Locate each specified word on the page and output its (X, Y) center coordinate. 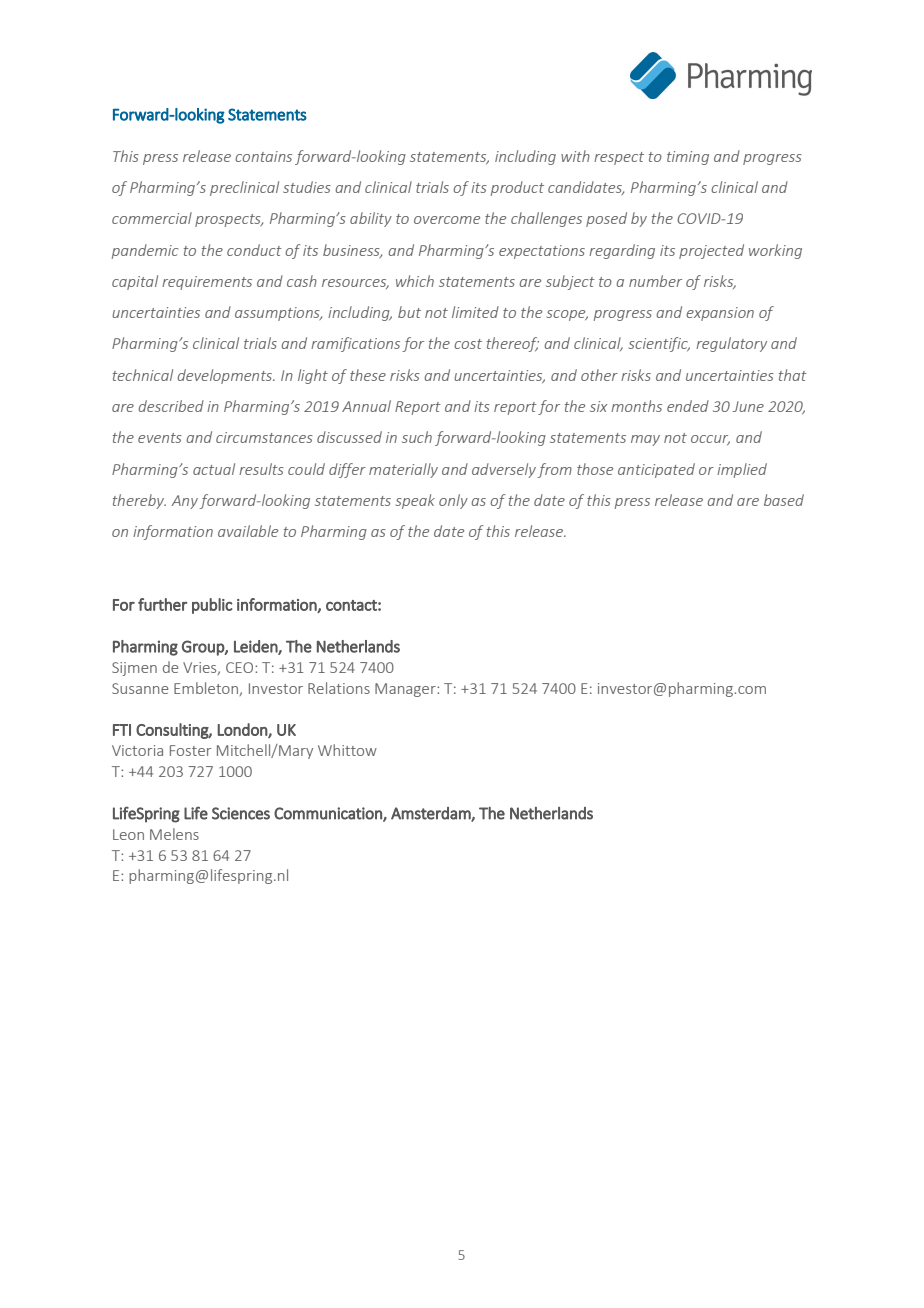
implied (742, 470)
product (517, 188)
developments (226, 376)
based (784, 500)
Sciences (241, 813)
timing (688, 158)
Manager (406, 690)
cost (468, 344)
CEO (241, 667)
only (453, 501)
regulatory (731, 344)
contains (263, 156)
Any (184, 502)
